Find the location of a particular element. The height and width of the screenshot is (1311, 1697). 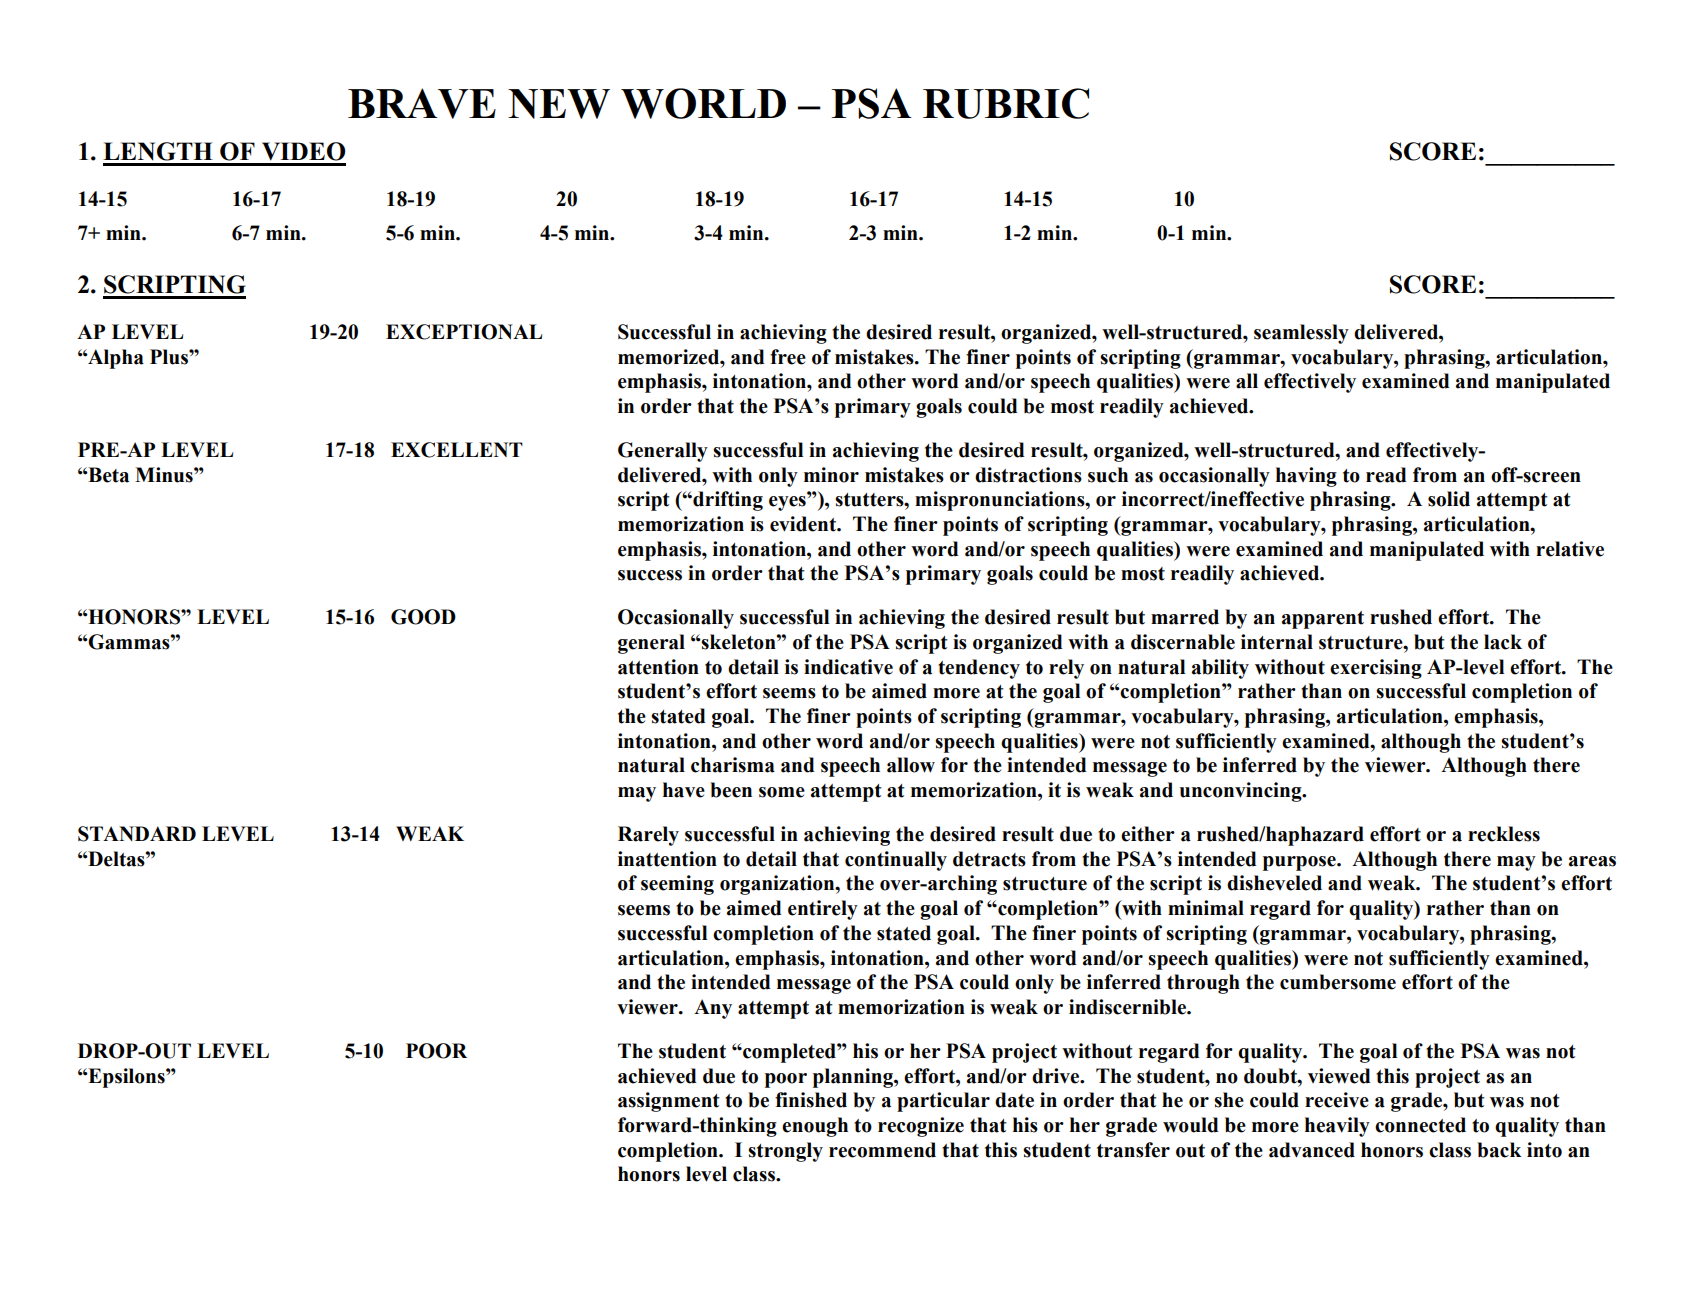

RUBRIC is located at coordinates (1006, 103).
